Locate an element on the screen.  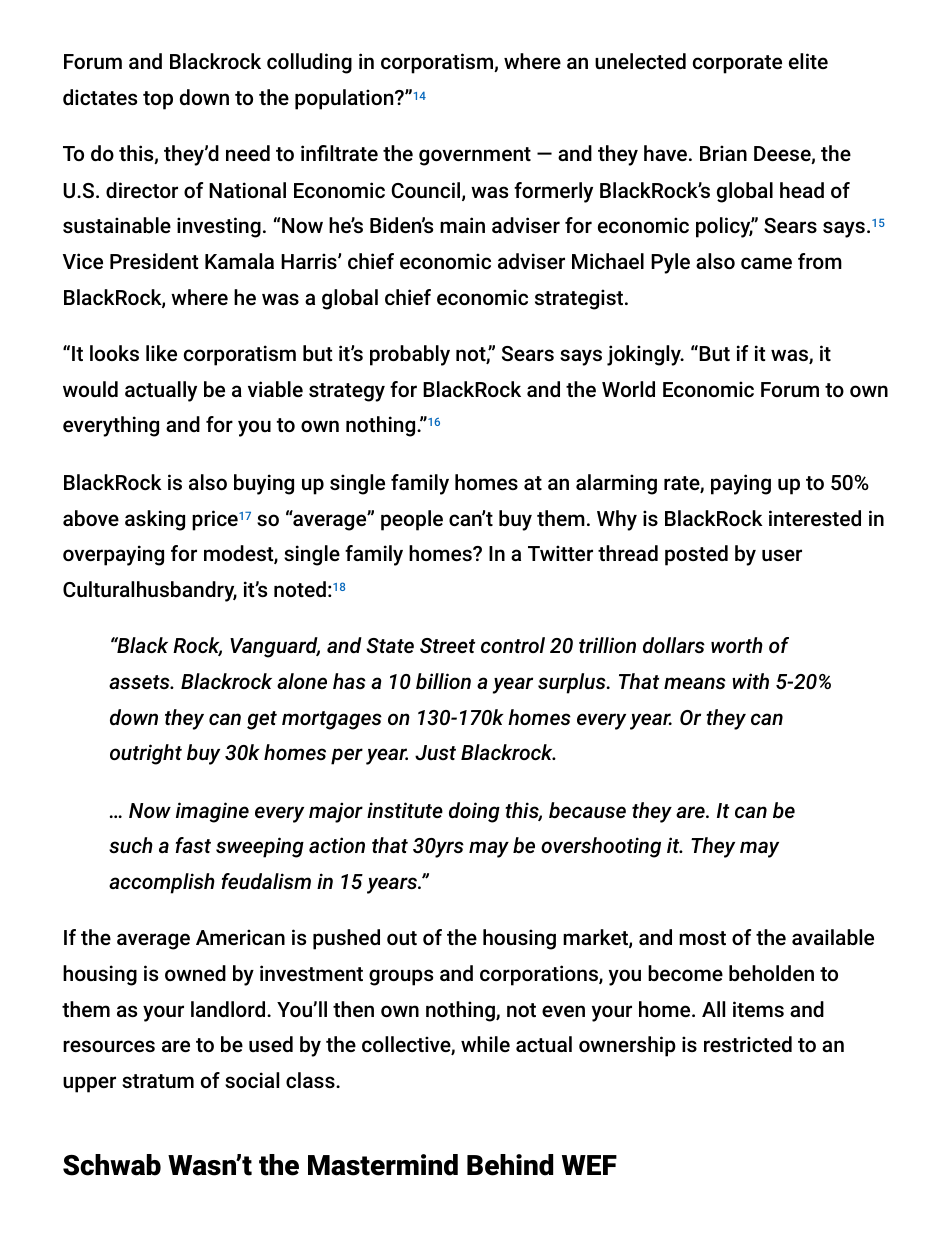
government is located at coordinates (475, 156).
